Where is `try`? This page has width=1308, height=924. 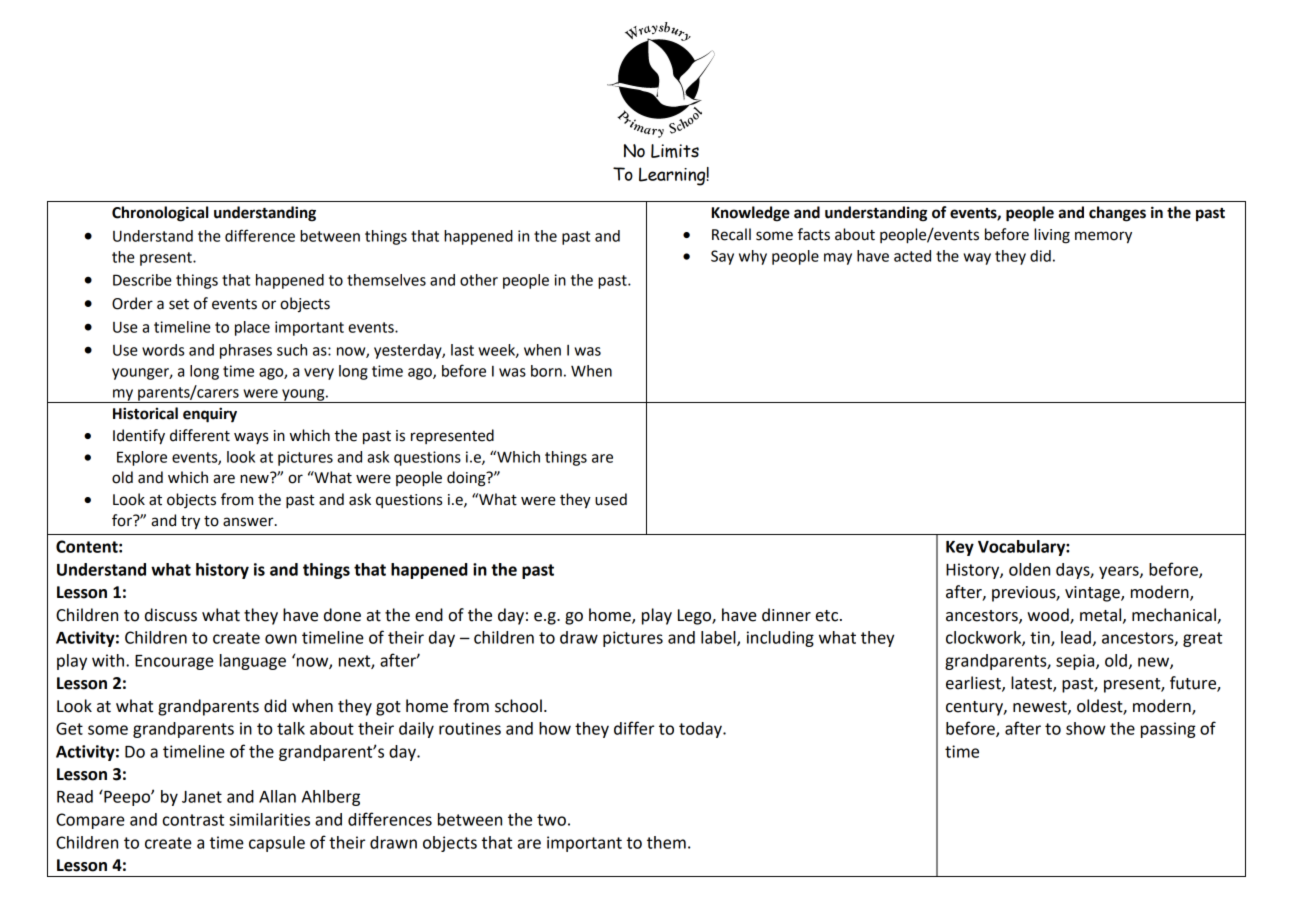
try is located at coordinates (190, 523).
